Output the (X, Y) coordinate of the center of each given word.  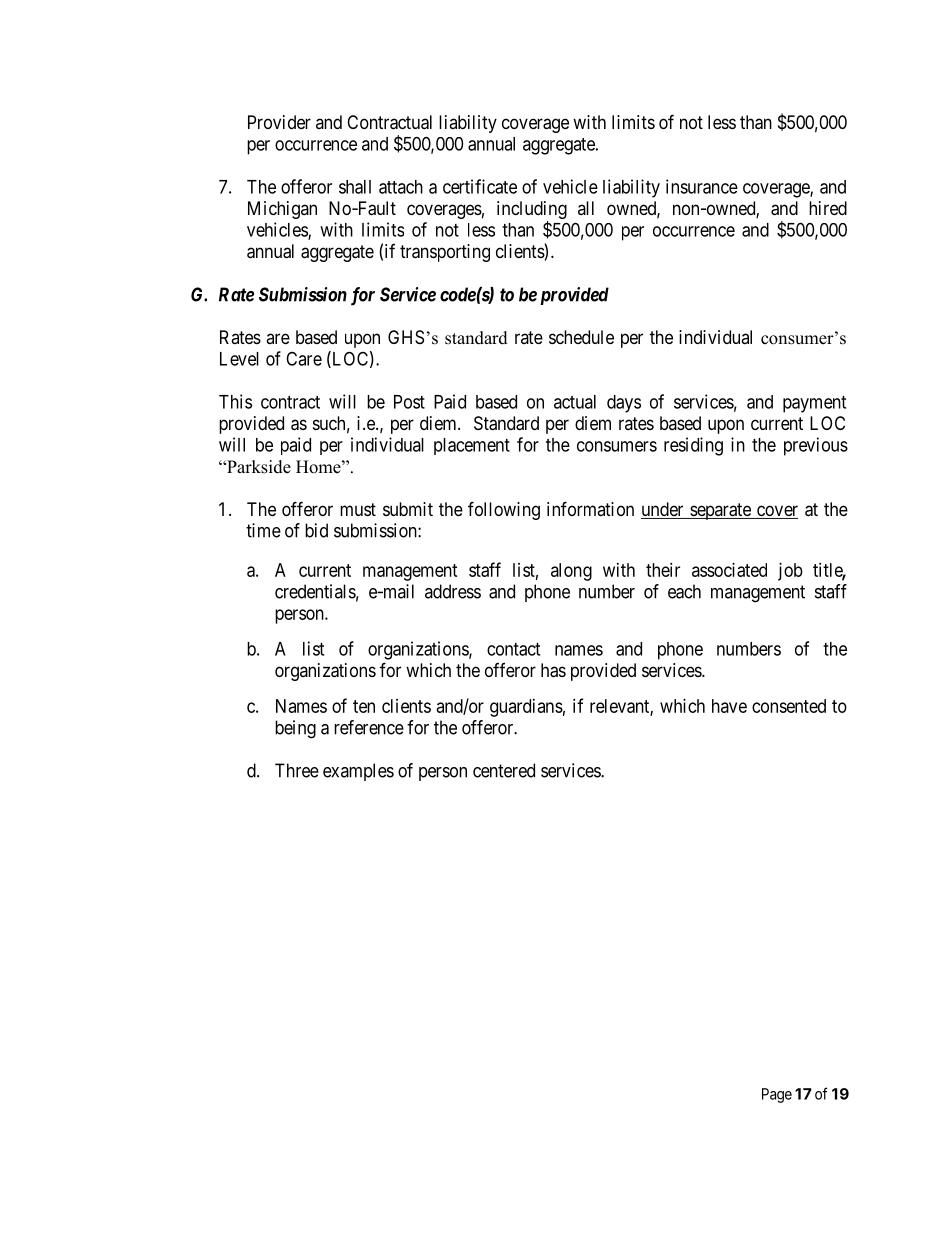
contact (513, 649)
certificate (480, 186)
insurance (702, 186)
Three (297, 770)
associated (729, 570)
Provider (279, 122)
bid (316, 530)
